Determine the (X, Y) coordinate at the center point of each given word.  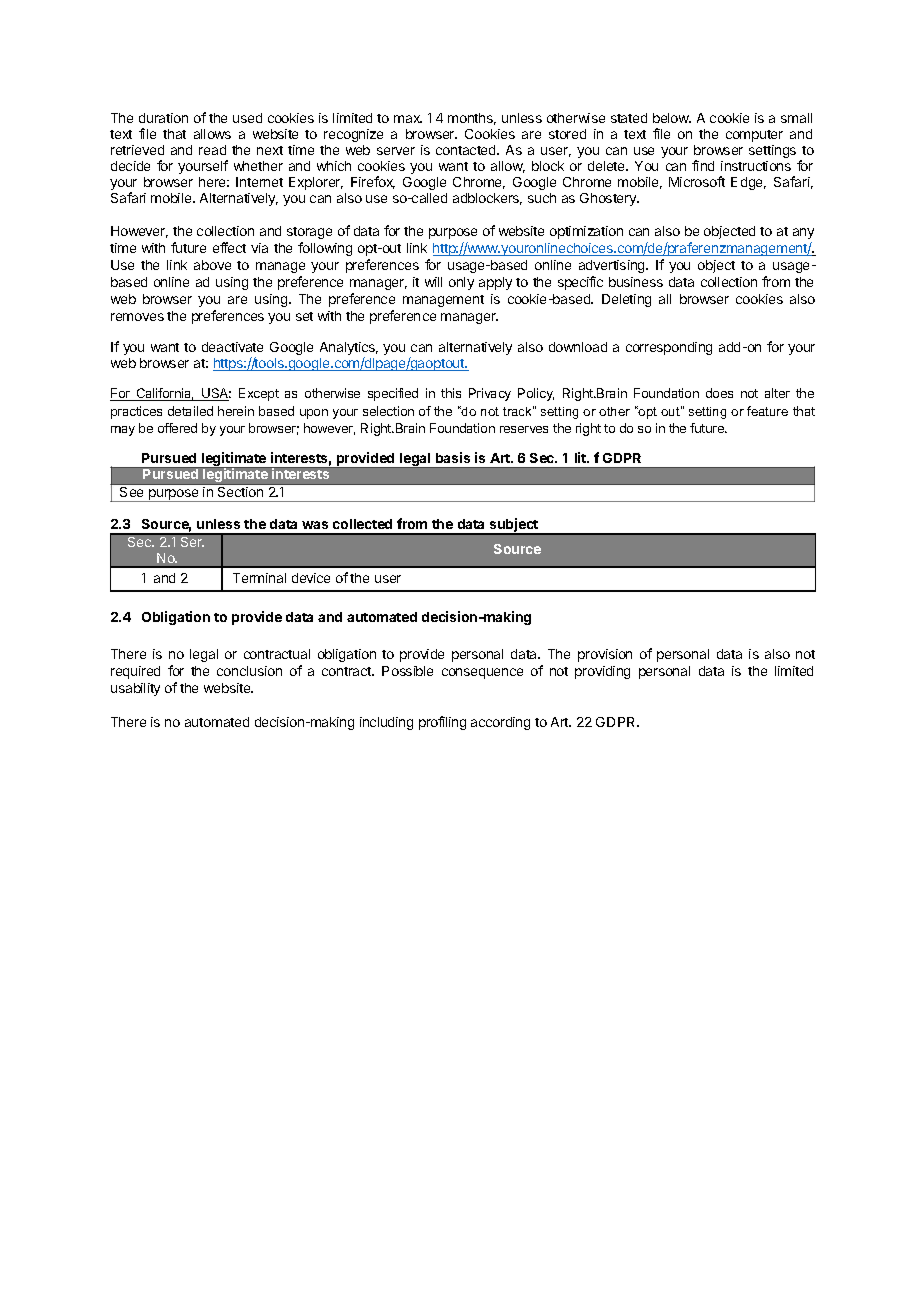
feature (767, 411)
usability (135, 689)
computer (754, 136)
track (518, 411)
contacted (467, 150)
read (212, 150)
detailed (190, 411)
